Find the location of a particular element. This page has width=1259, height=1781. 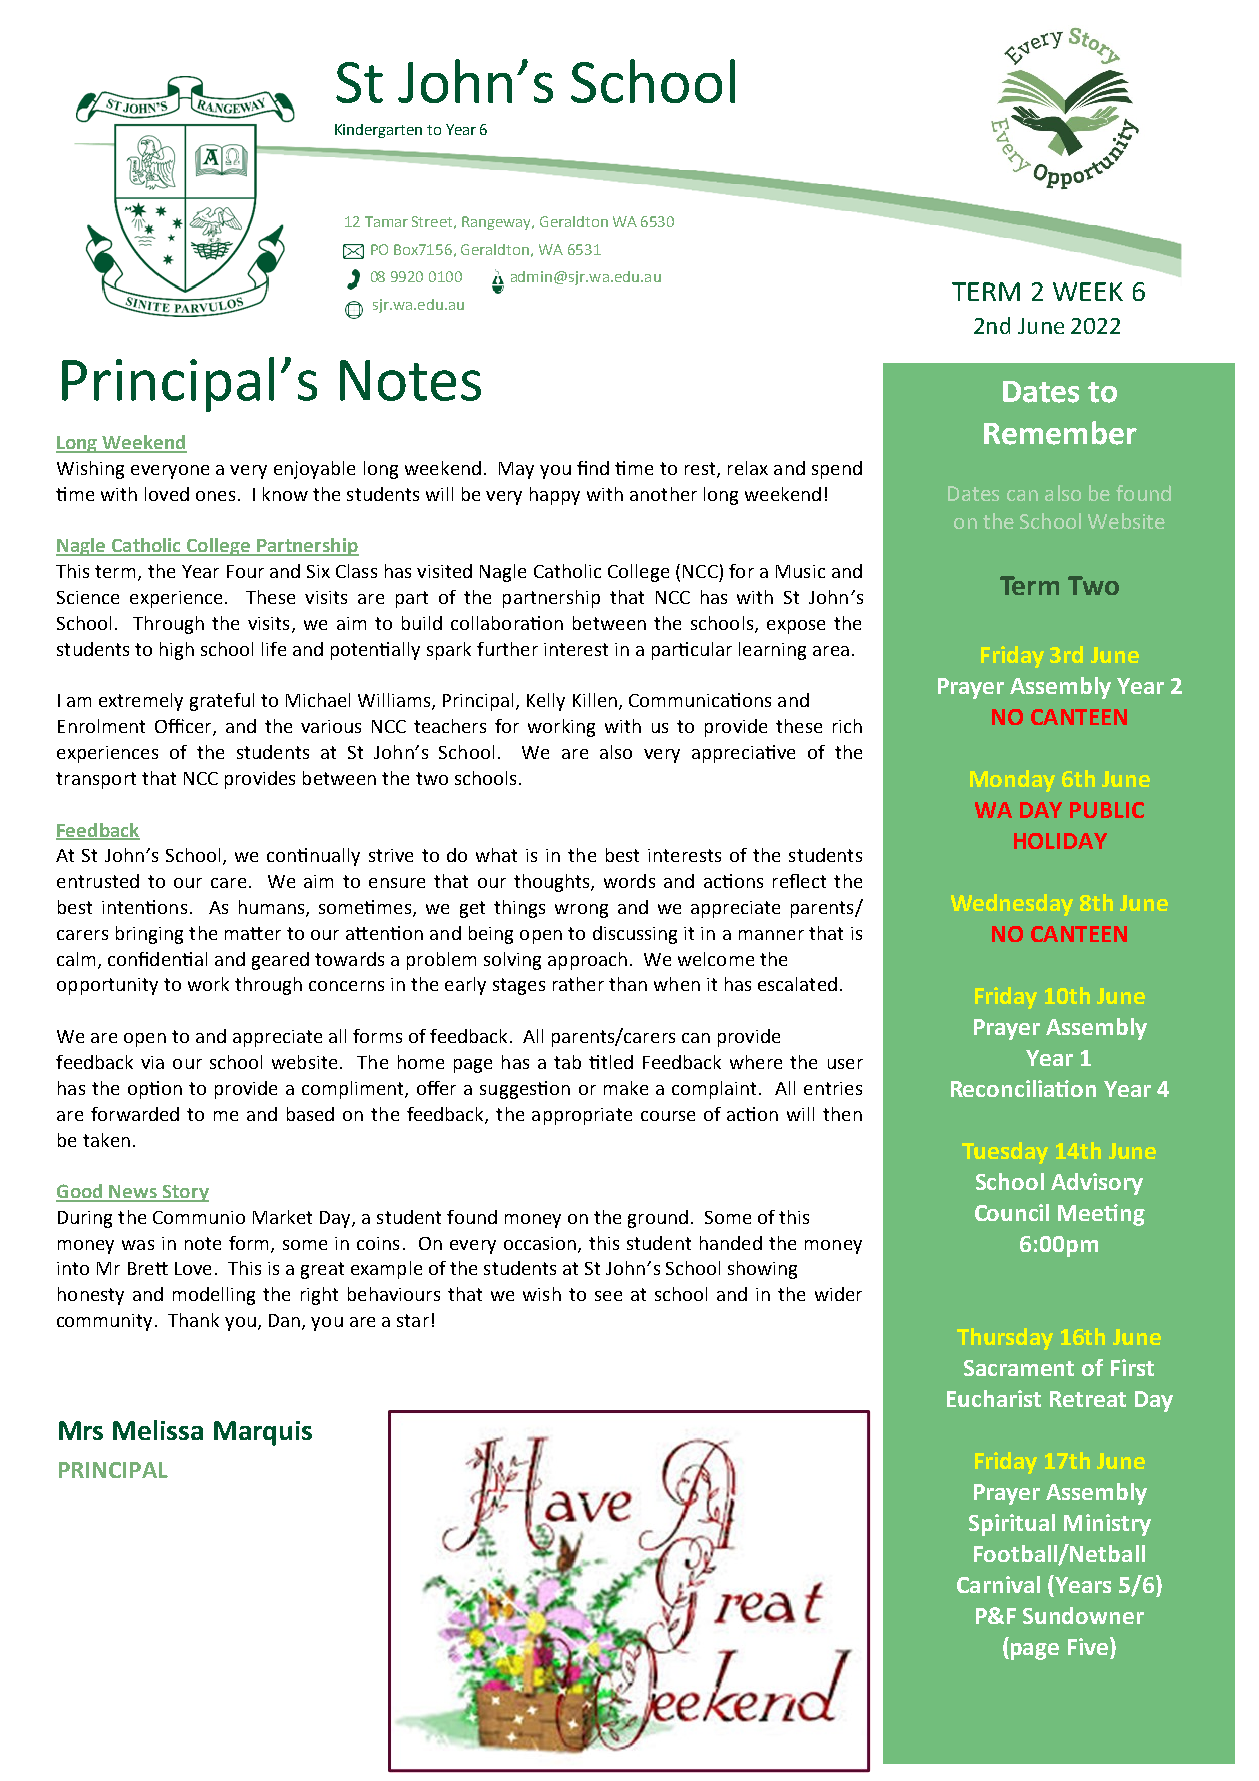

Reconciliation is located at coordinates (1023, 1088).
